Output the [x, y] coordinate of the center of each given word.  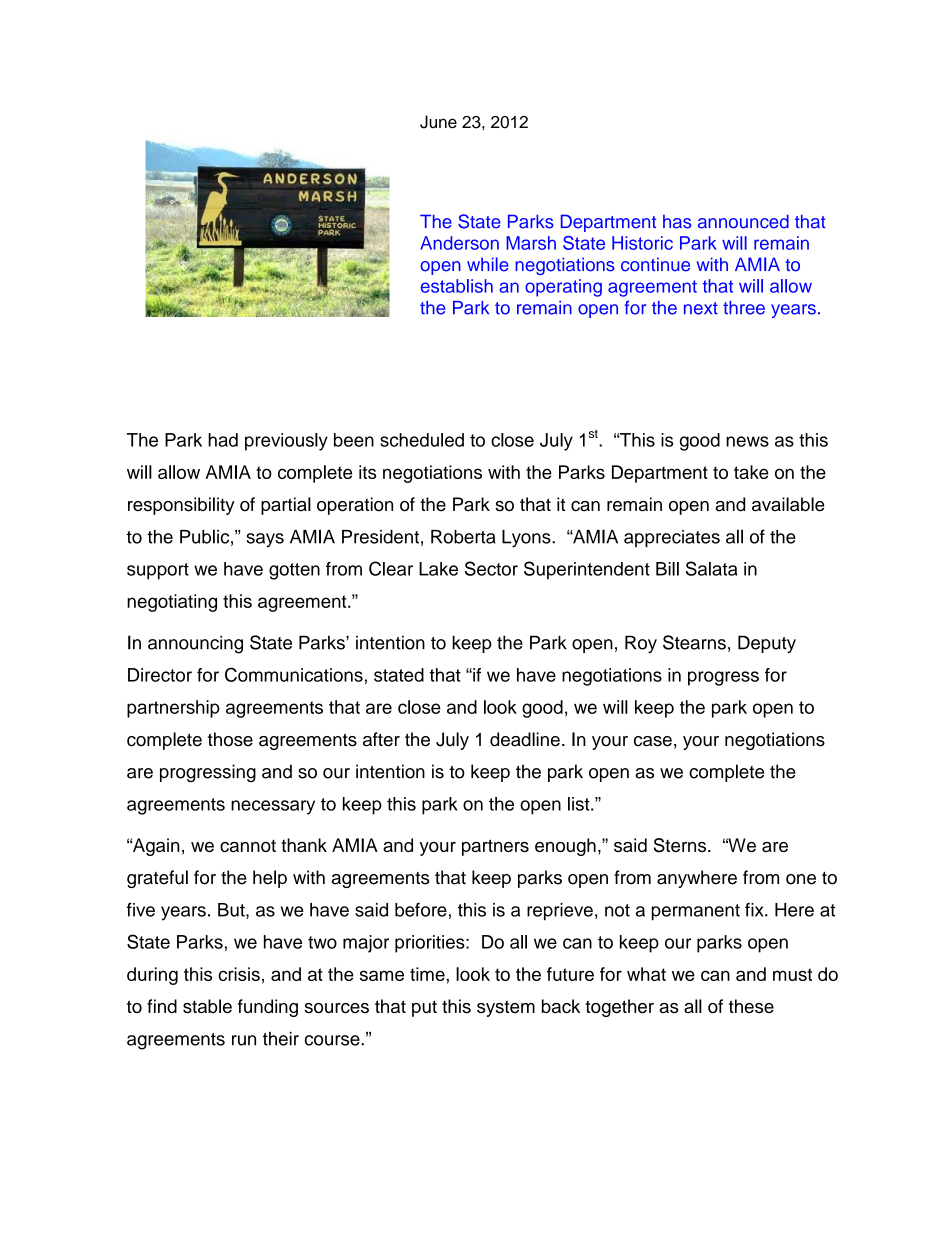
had [223, 440]
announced [743, 221]
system [506, 1008]
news [747, 441]
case [653, 741]
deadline [525, 739]
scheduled [422, 440]
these [751, 1006]
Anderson [459, 243]
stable [207, 1006]
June [438, 122]
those [230, 739]
